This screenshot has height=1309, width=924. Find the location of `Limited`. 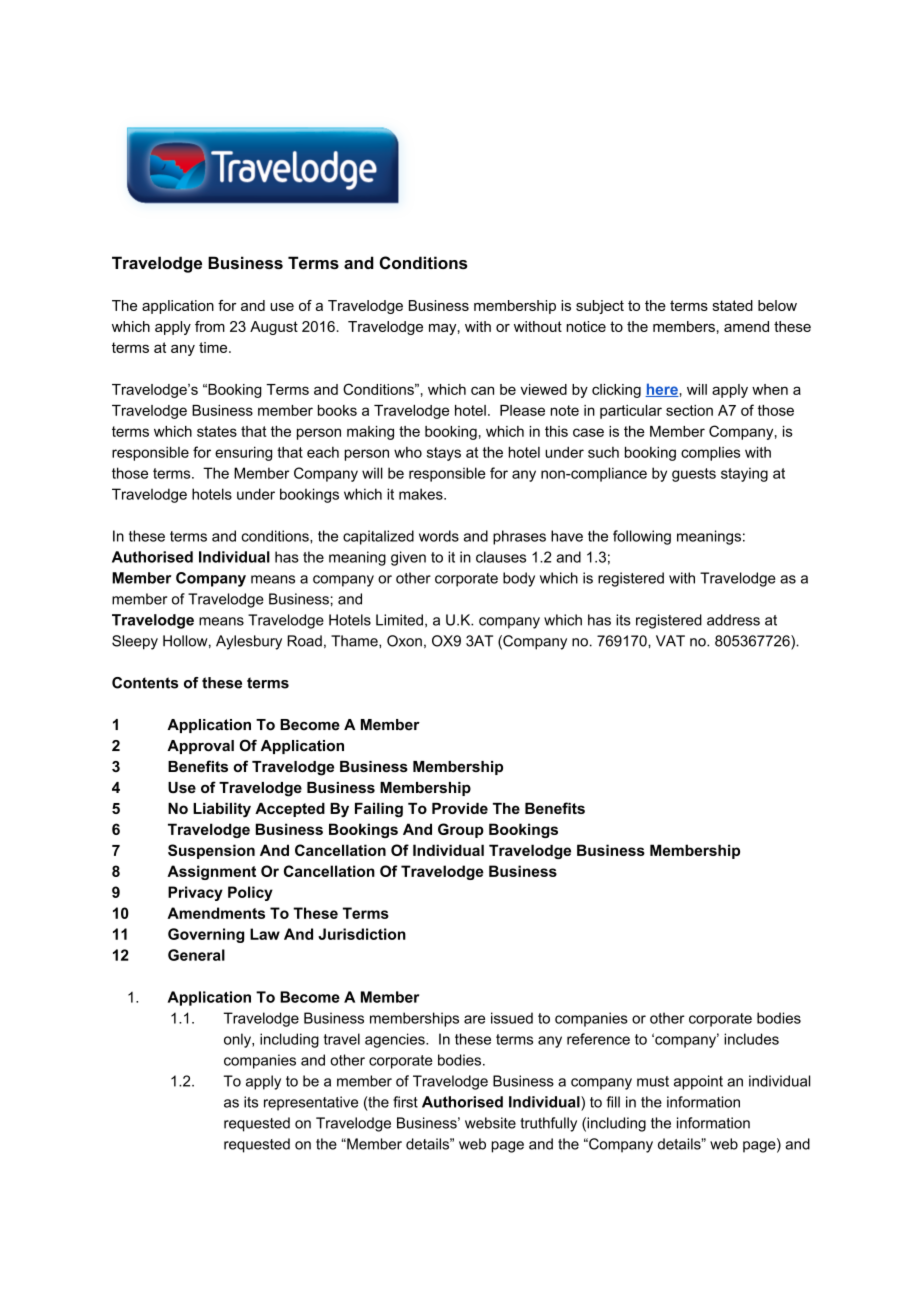

Limited is located at coordinates (399, 620).
